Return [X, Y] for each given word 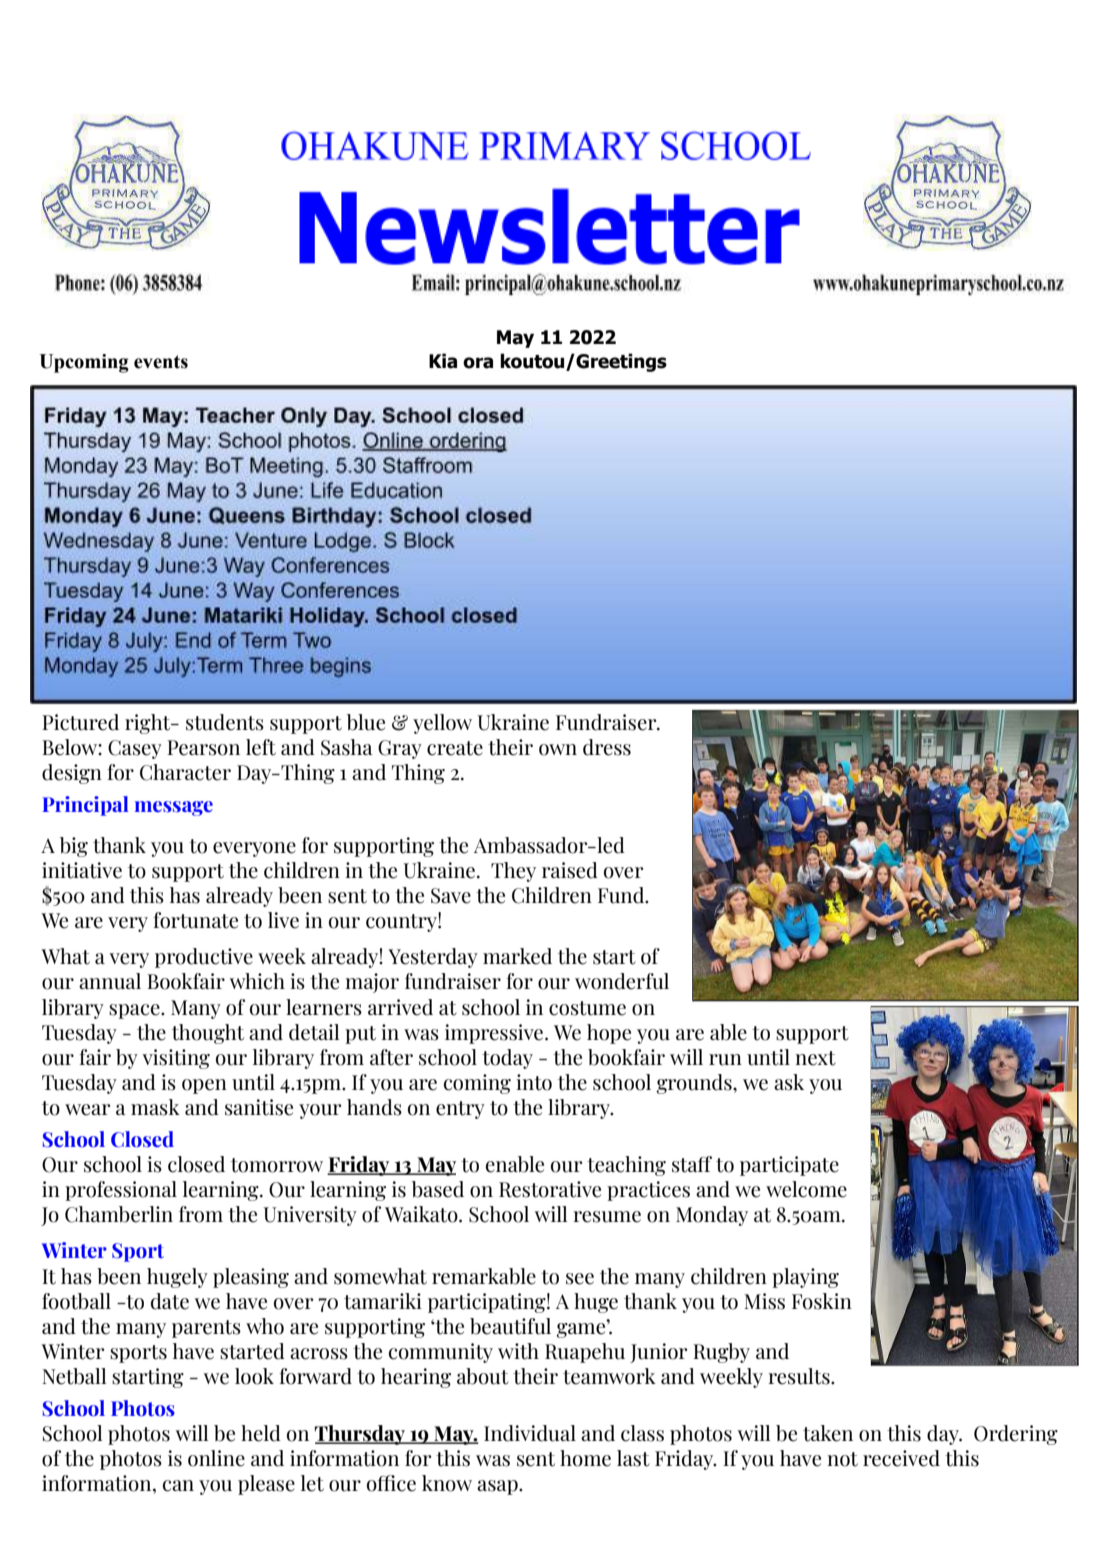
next [815, 1058]
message [174, 808]
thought [208, 1034]
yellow [442, 724]
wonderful [622, 981]
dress [607, 747]
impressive [495, 1034]
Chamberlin [119, 1214]
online [216, 1458]
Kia [443, 361]
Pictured [80, 722]
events [161, 362]
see [580, 1279]
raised [570, 870]
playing [805, 1278]
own [558, 750]
